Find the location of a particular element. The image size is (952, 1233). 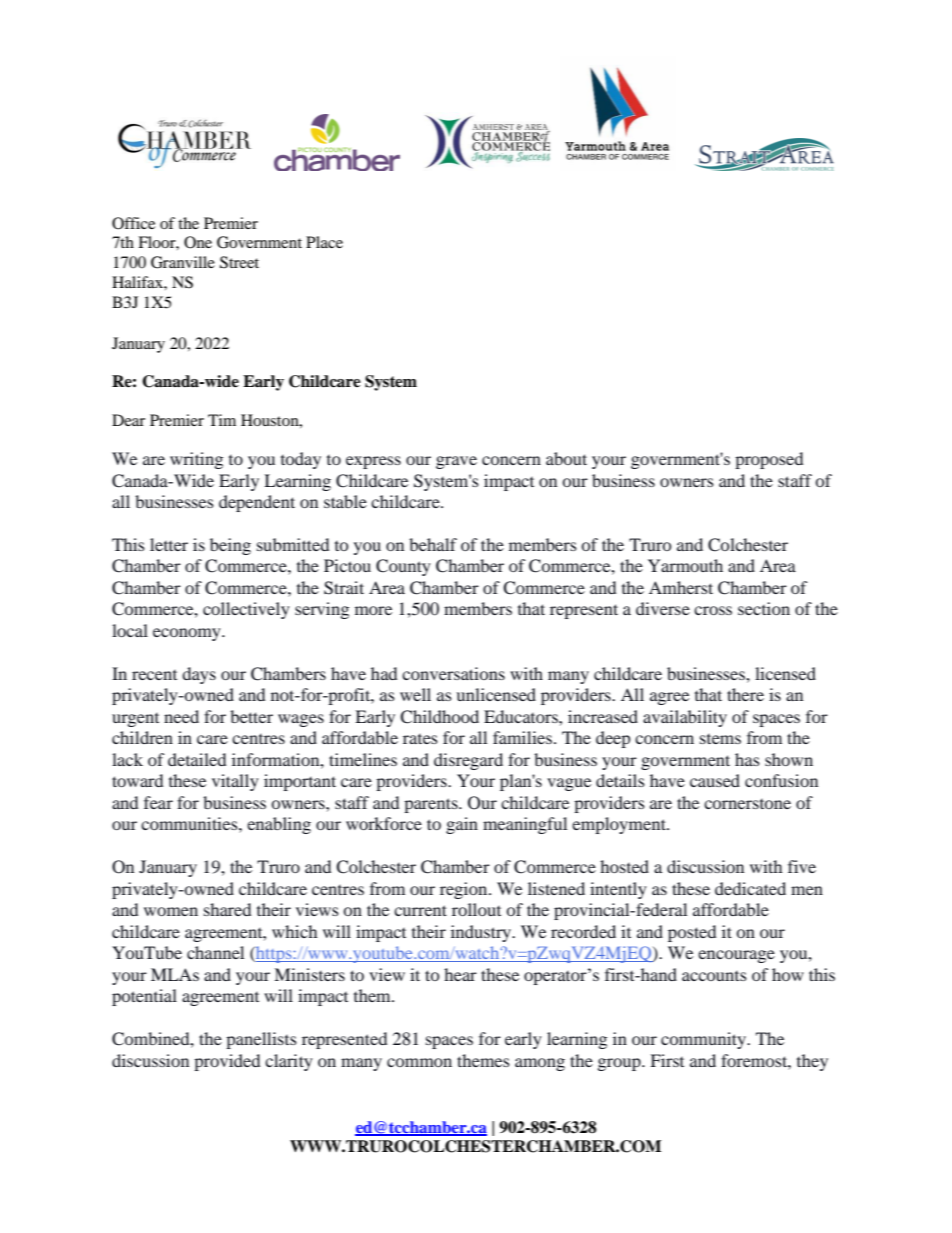

conversations is located at coordinates (453, 673).
